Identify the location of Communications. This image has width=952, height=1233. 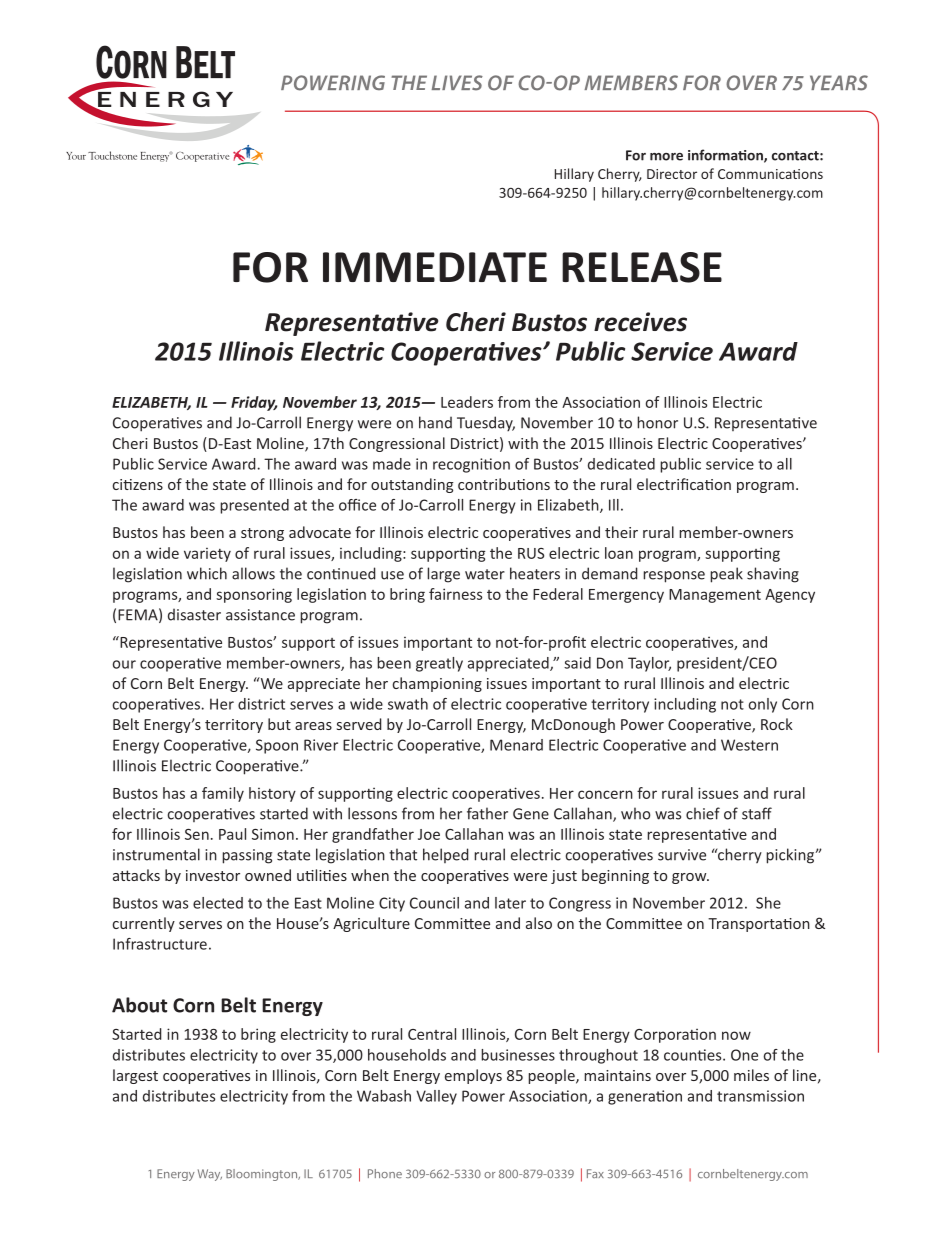
(770, 174).
